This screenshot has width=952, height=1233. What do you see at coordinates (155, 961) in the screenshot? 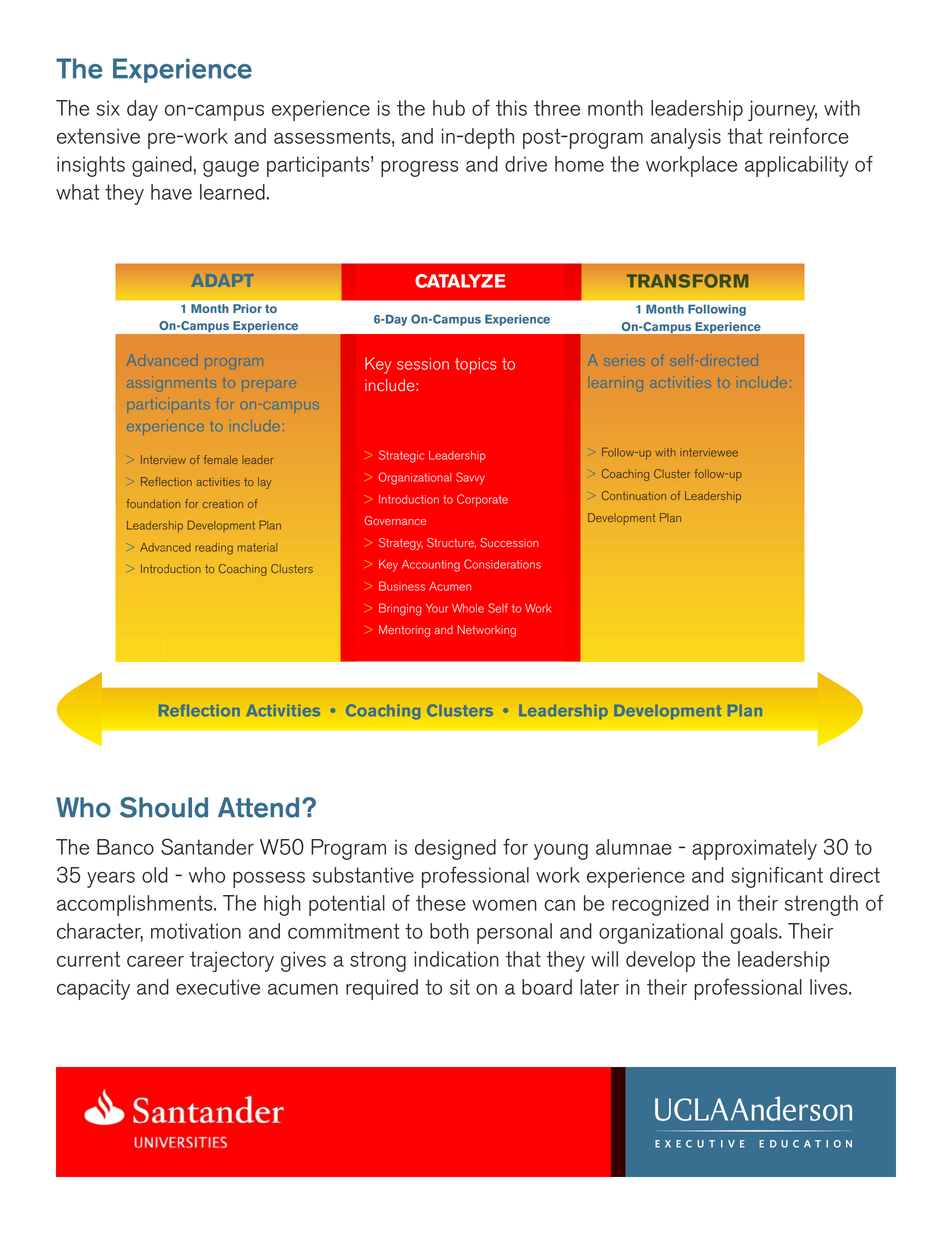
I see `career` at bounding box center [155, 961].
